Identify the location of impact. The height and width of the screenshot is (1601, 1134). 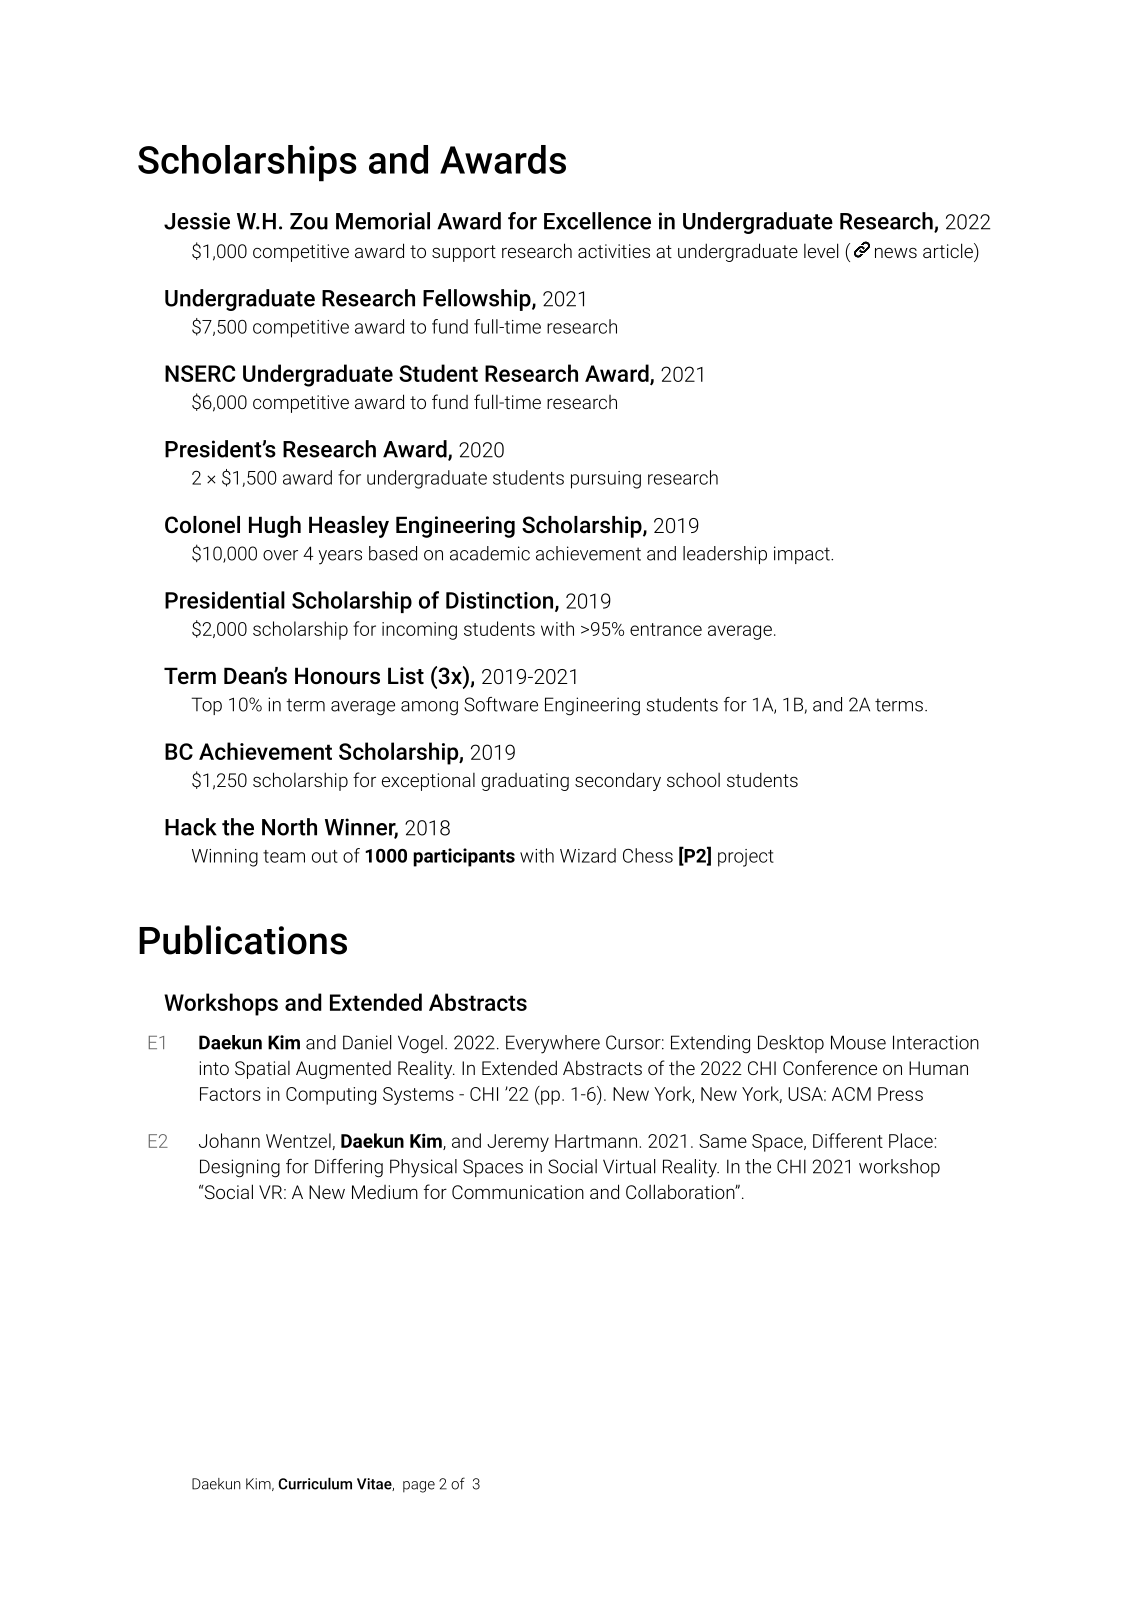
(803, 555).
